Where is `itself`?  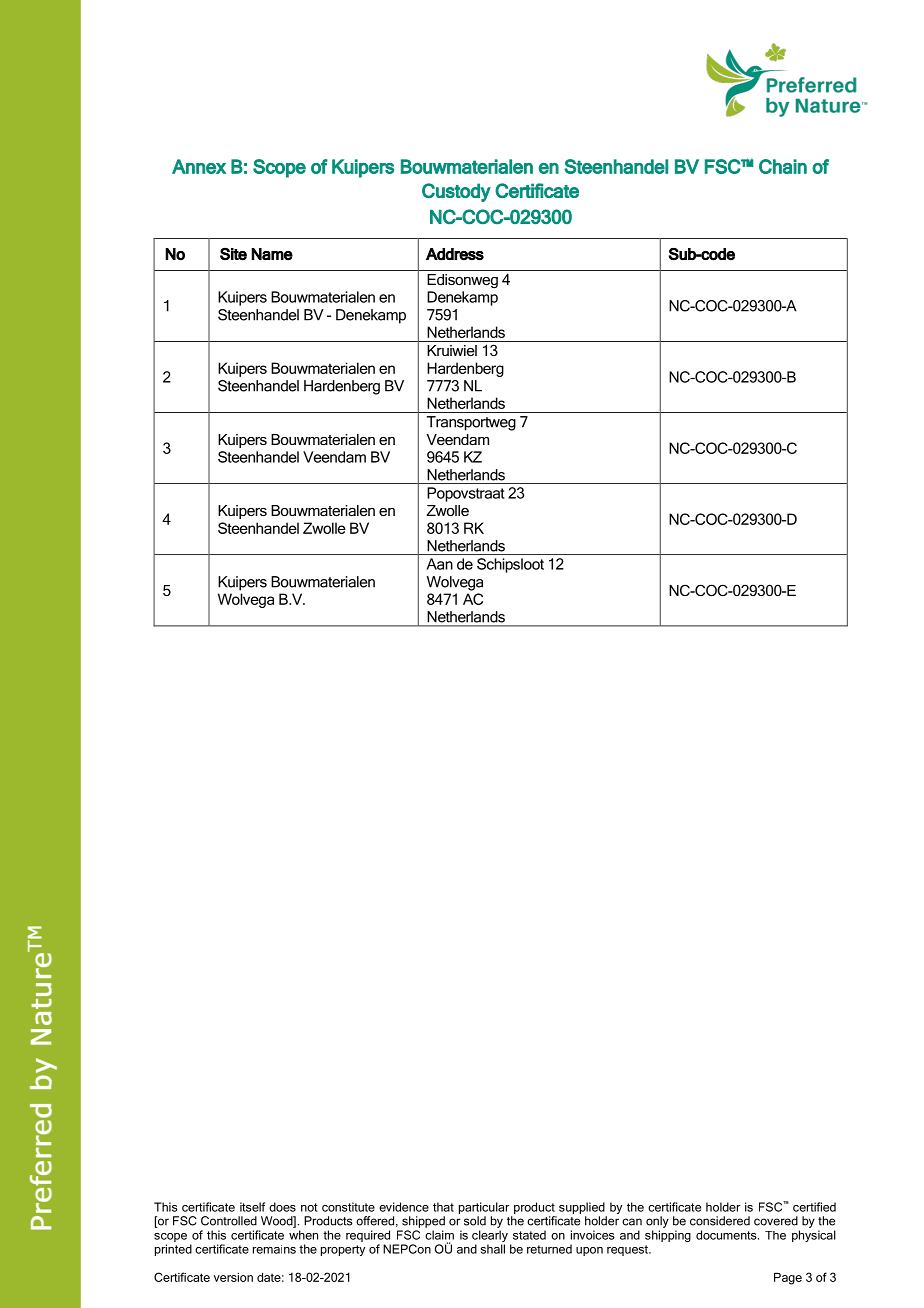 itself is located at coordinates (252, 1207).
